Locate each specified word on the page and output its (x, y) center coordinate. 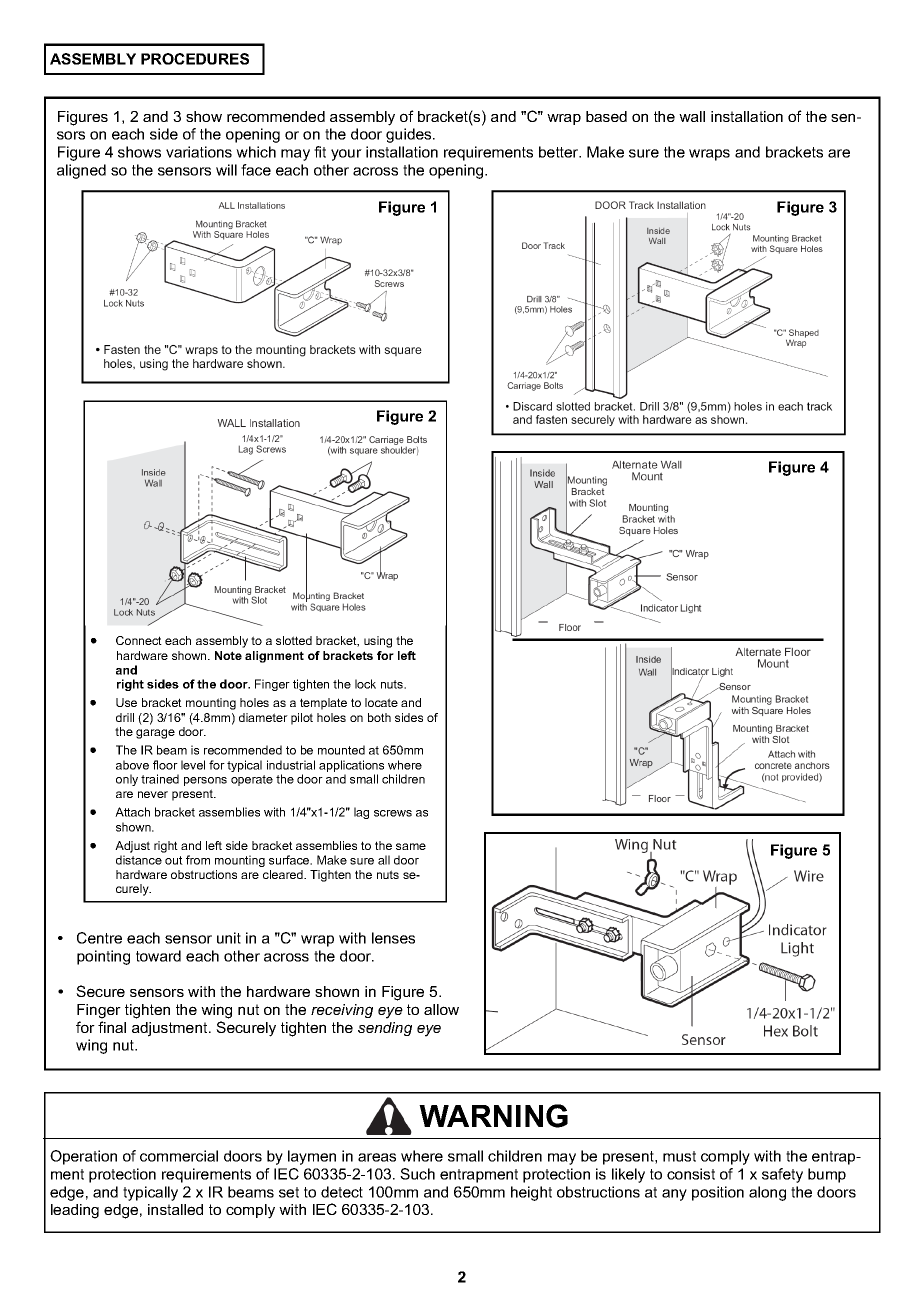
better (560, 152)
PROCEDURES (195, 59)
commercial (179, 1156)
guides (410, 135)
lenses (393, 938)
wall (692, 116)
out (174, 860)
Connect (139, 640)
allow (441, 1009)
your (346, 155)
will (226, 170)
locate (381, 702)
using (378, 642)
